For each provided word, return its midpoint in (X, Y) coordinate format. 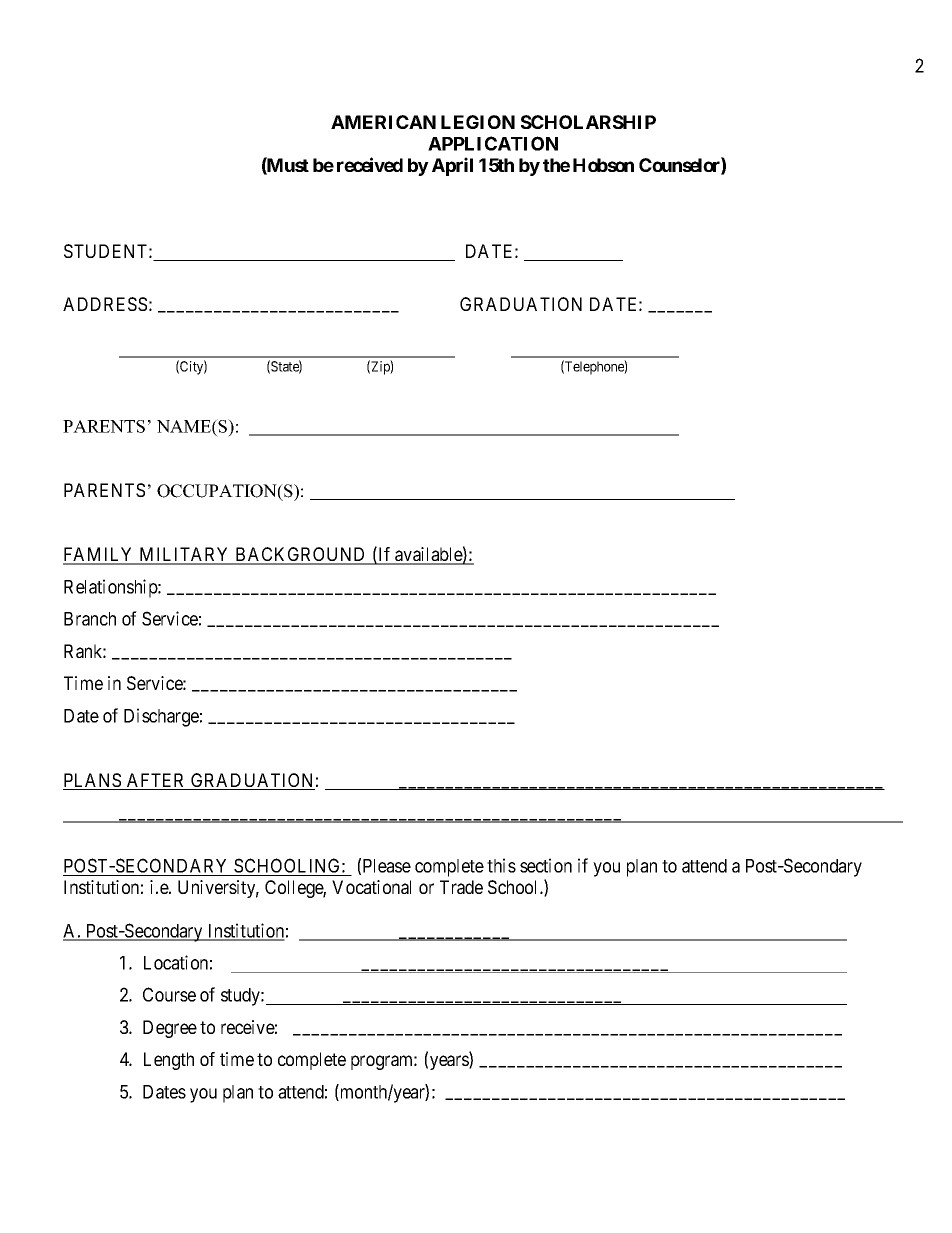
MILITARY (184, 555)
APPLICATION (493, 143)
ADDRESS (105, 304)
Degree (170, 1029)
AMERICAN (383, 122)
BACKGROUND (301, 555)
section (546, 865)
